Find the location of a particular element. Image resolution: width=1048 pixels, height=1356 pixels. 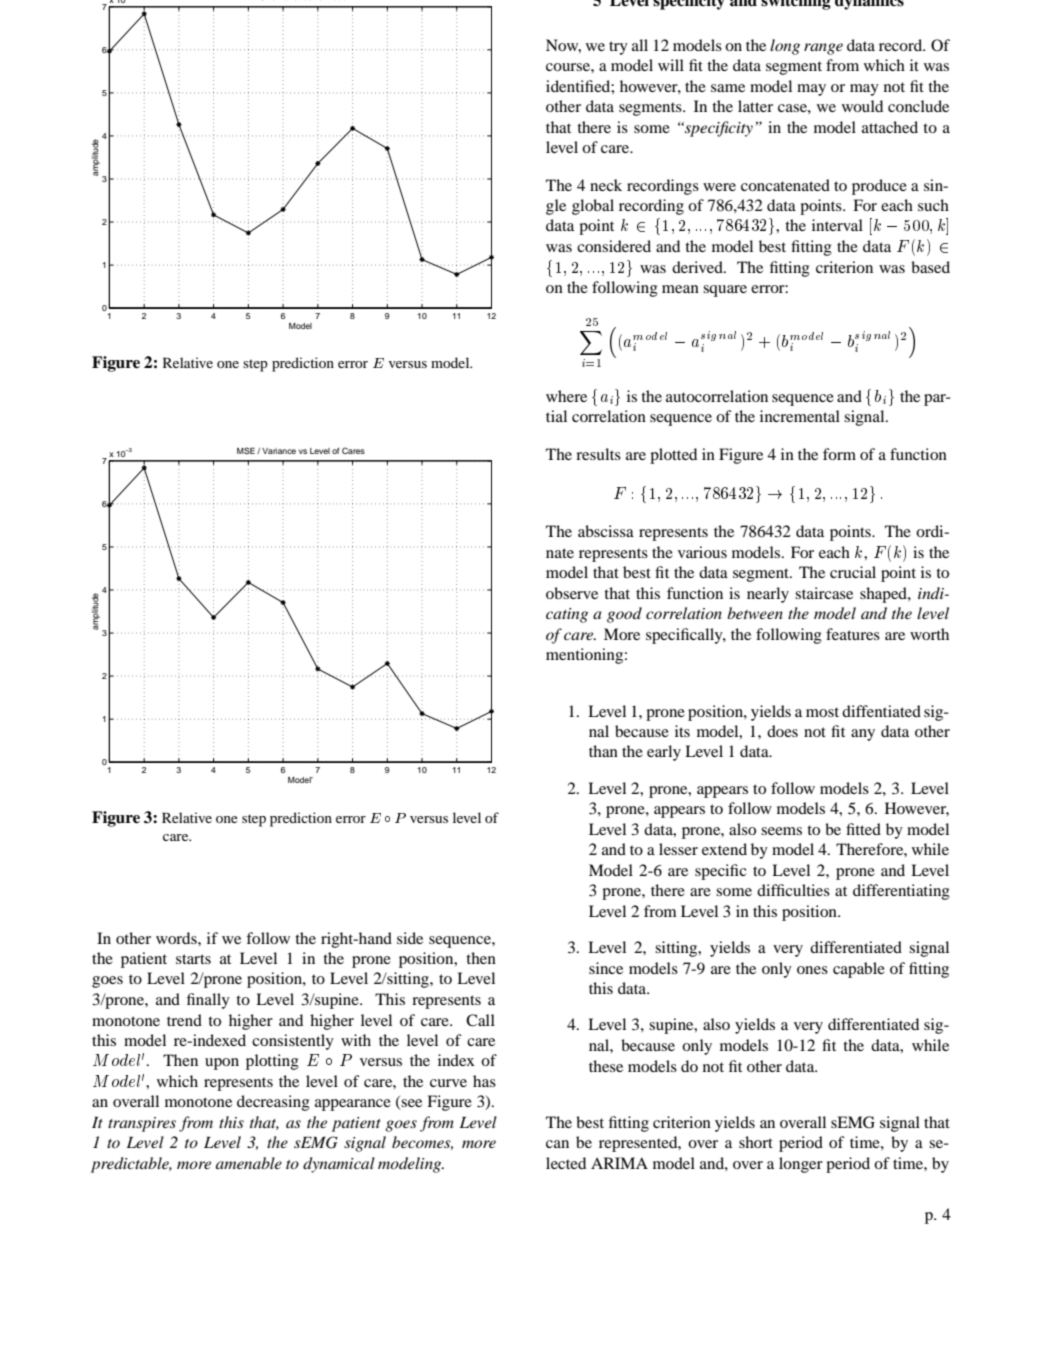

try is located at coordinates (618, 48).
